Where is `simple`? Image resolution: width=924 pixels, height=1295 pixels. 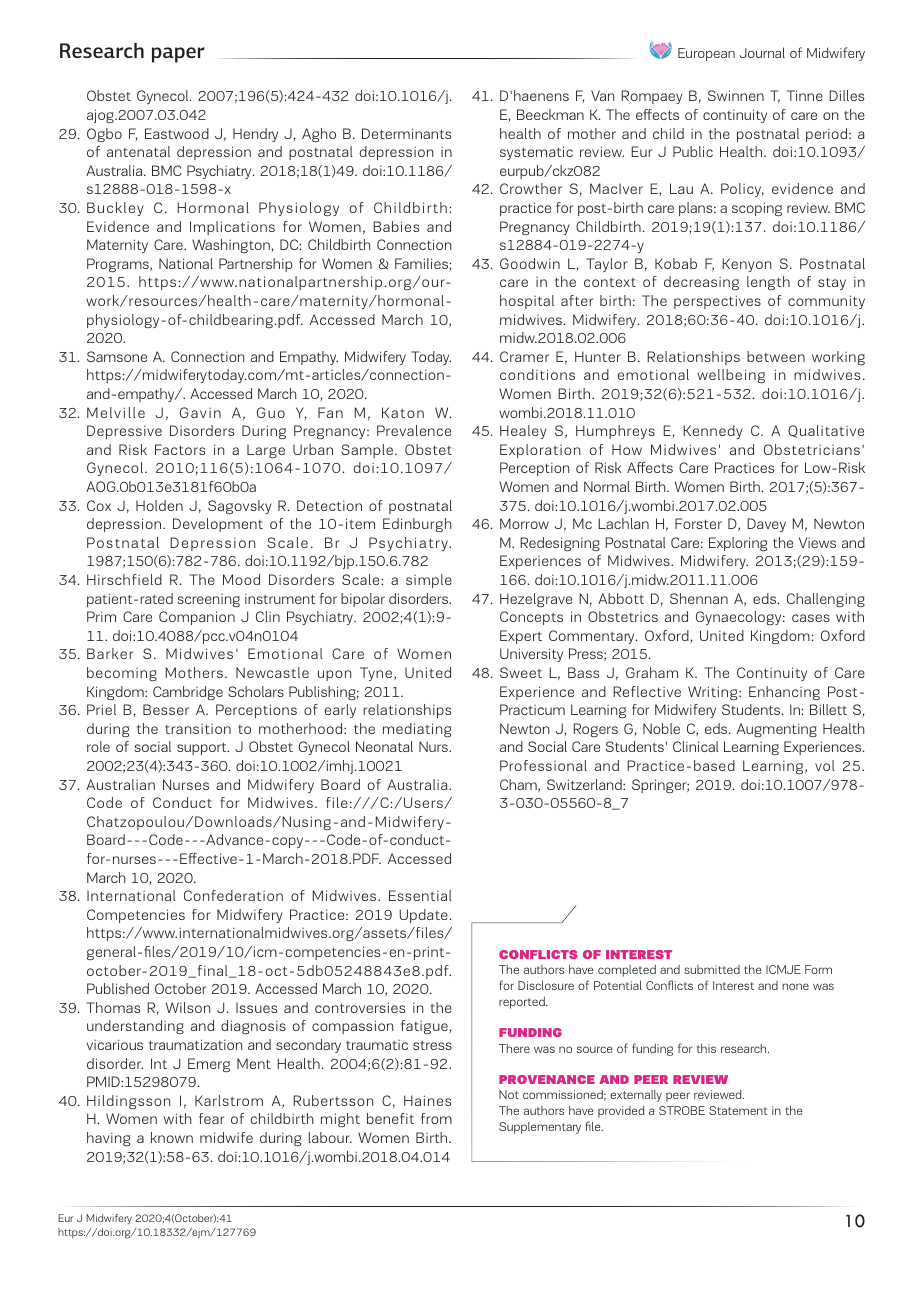 simple is located at coordinates (429, 581).
